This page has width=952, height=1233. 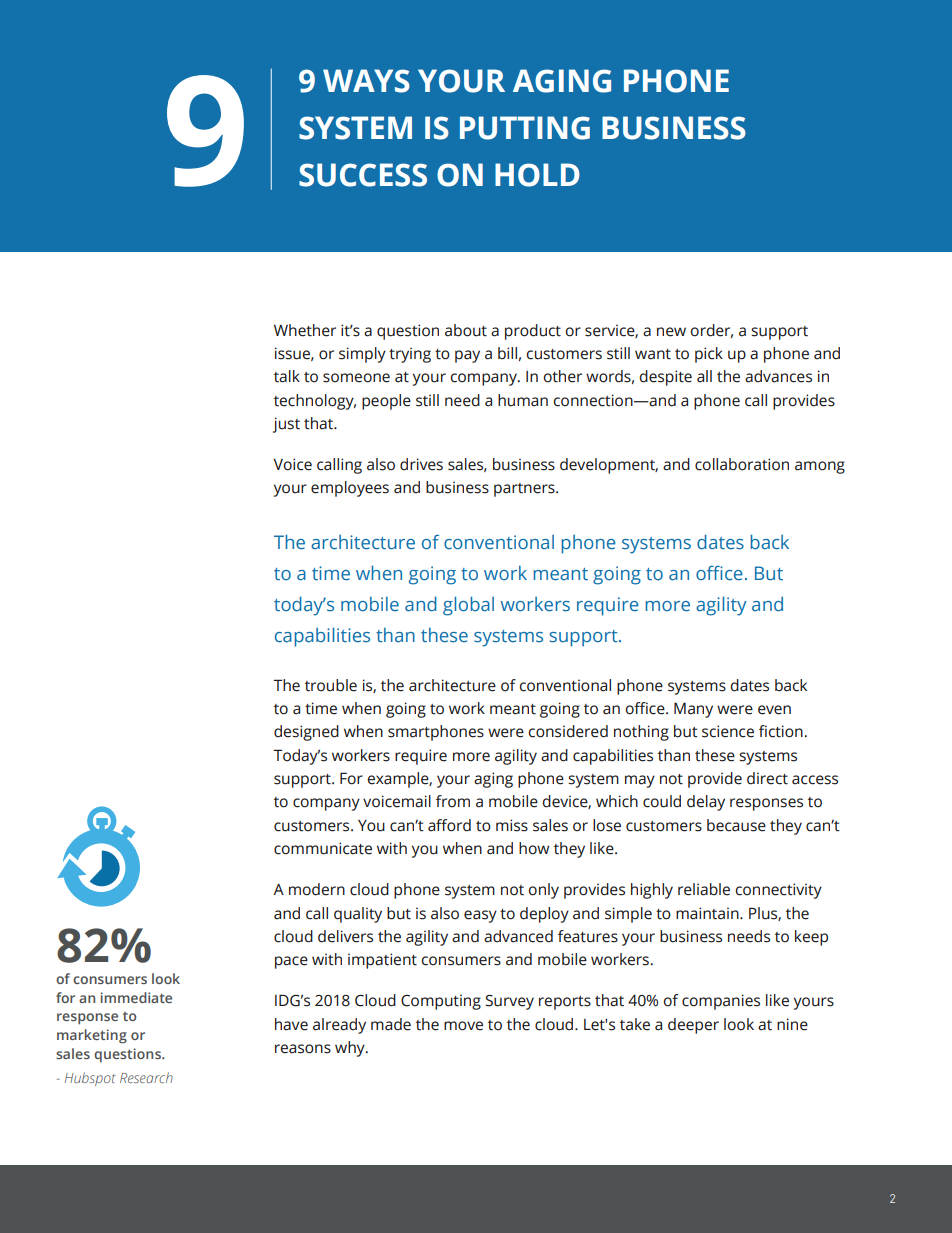 I want to click on afford, so click(x=449, y=825).
